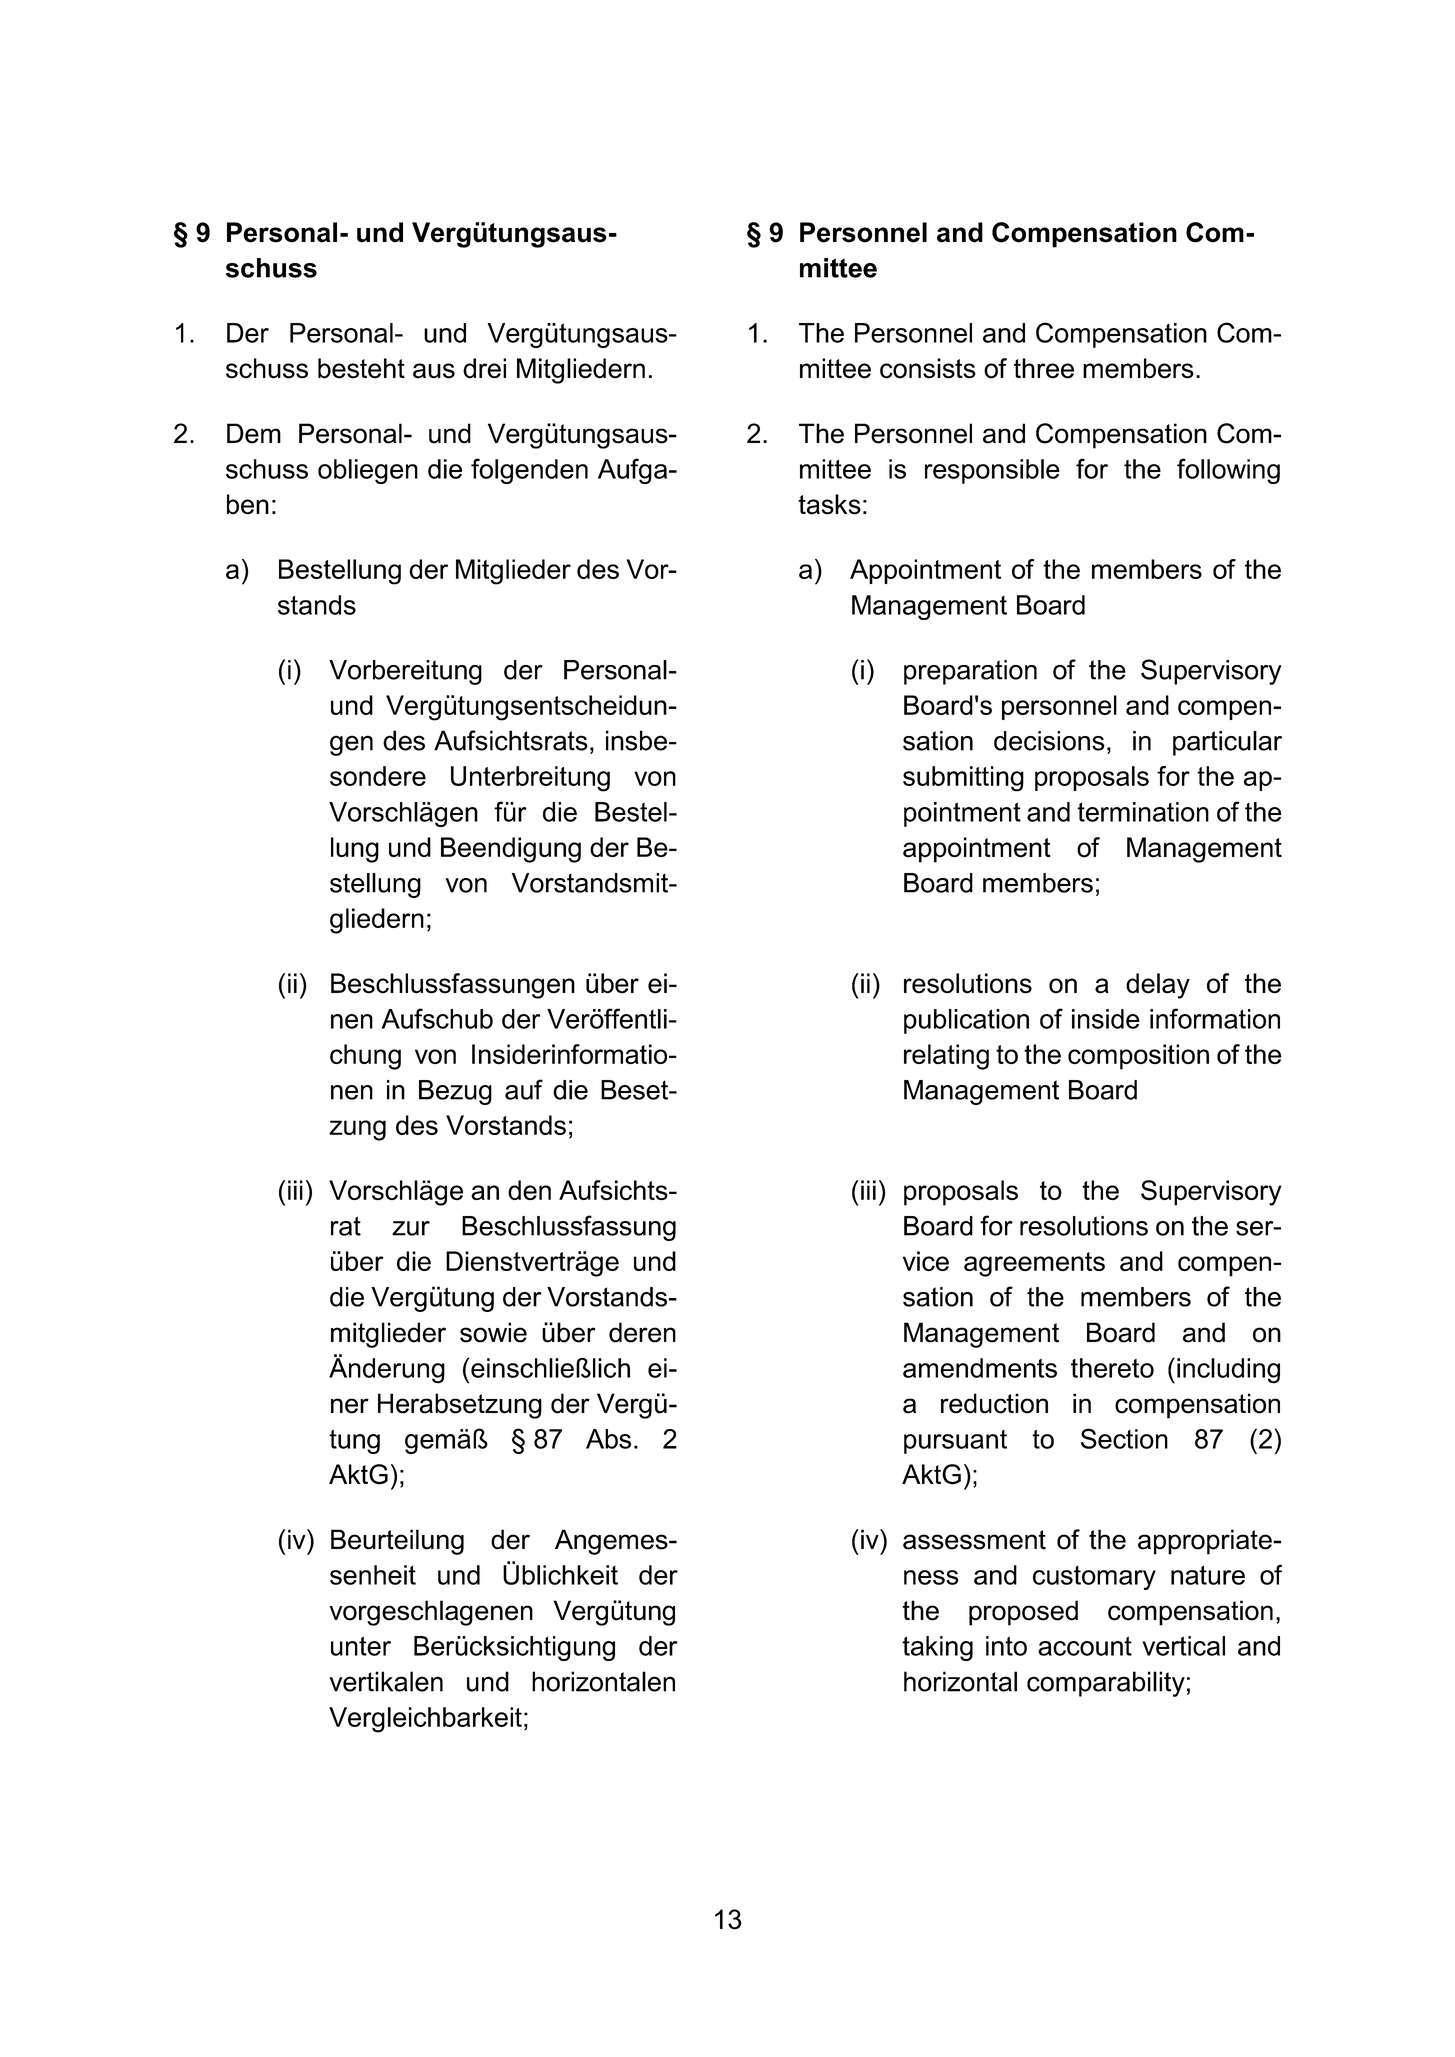 Image resolution: width=1455 pixels, height=2057 pixels. I want to click on relating, so click(946, 1057).
